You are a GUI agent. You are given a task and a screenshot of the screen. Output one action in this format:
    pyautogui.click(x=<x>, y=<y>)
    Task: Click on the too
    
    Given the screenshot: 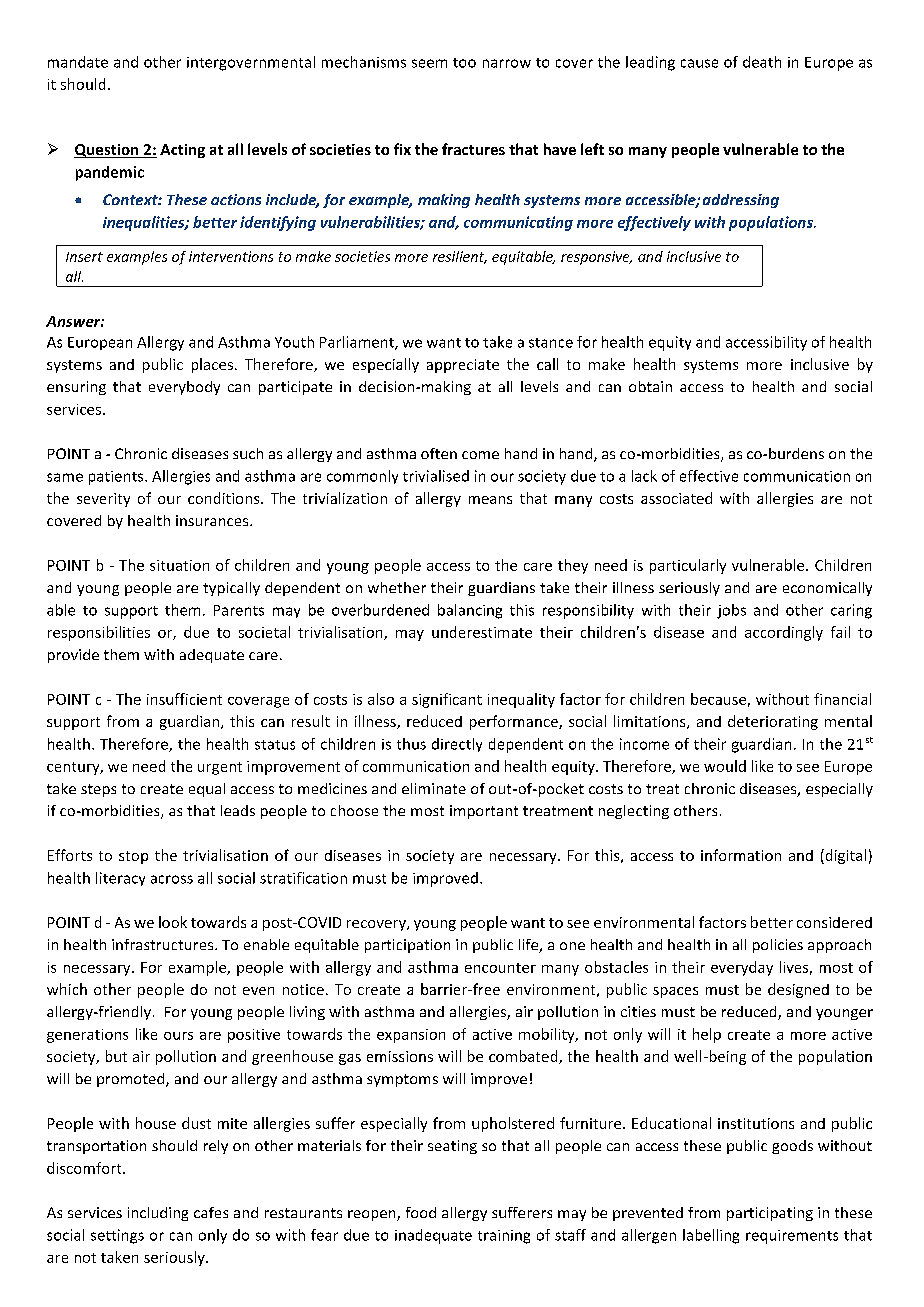 What is the action you would take?
    pyautogui.click(x=464, y=63)
